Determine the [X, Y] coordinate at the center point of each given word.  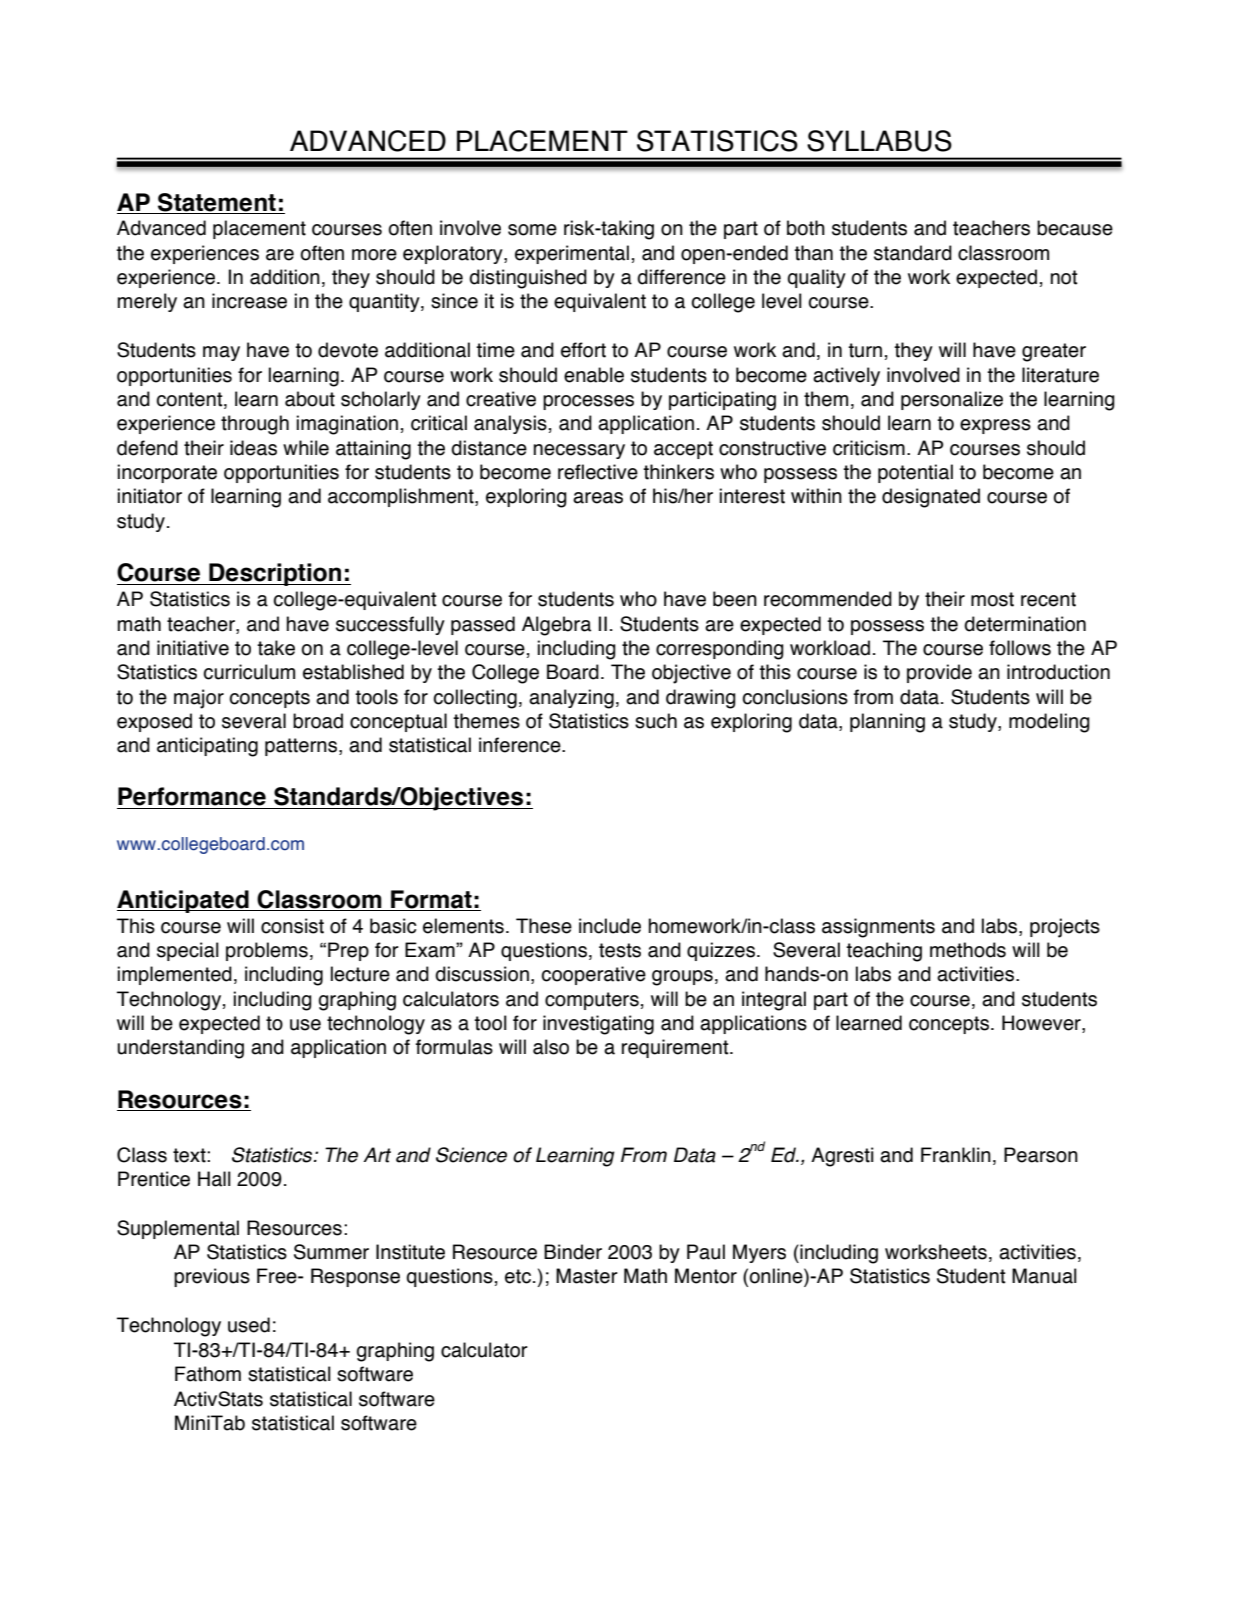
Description [275, 574]
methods [968, 950]
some [532, 230]
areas [598, 498]
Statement [217, 202]
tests [620, 950]
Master [587, 1276]
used [249, 1325]
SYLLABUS [879, 141]
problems [267, 951]
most [992, 599]
